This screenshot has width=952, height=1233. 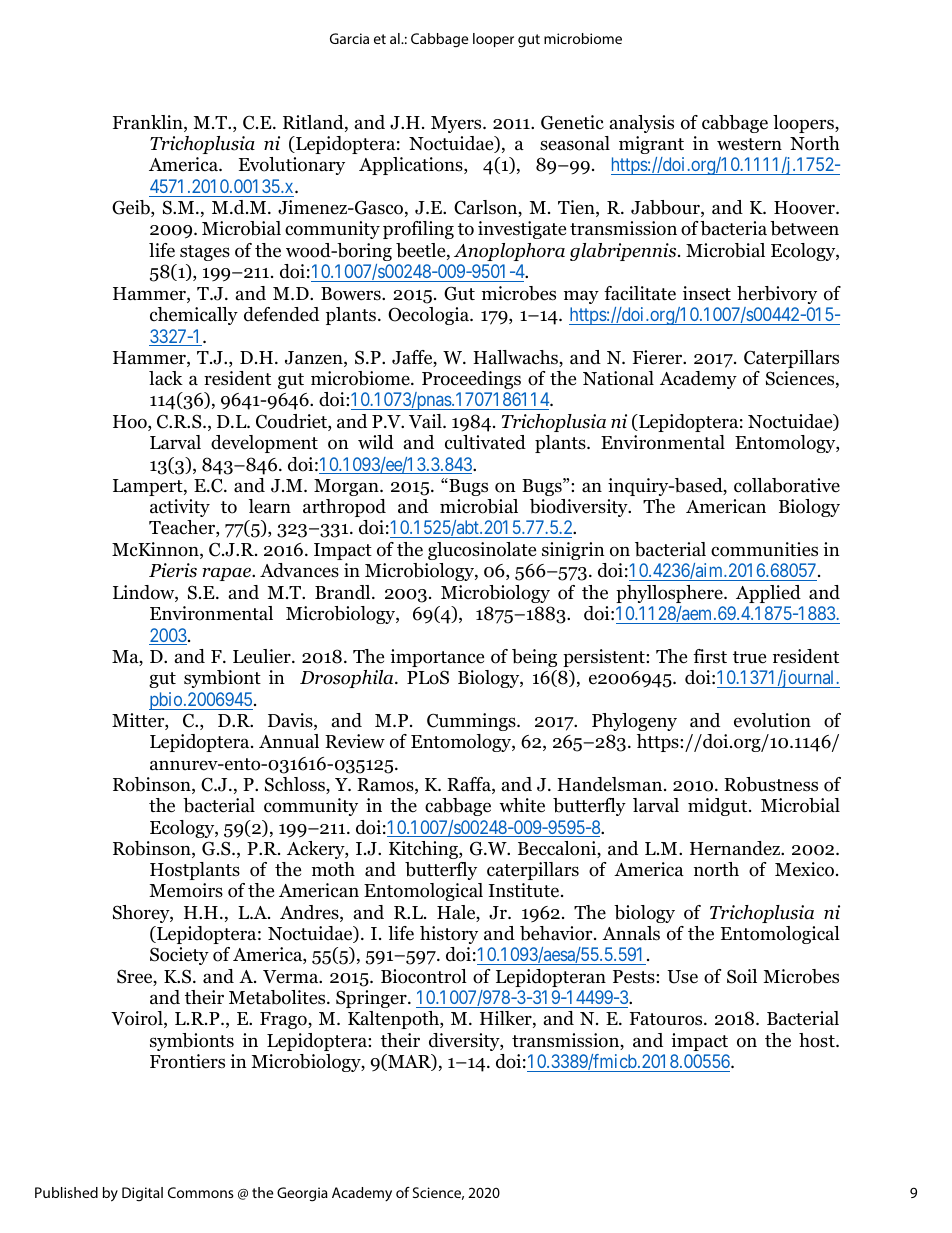 I want to click on Garcia, so click(x=349, y=38).
